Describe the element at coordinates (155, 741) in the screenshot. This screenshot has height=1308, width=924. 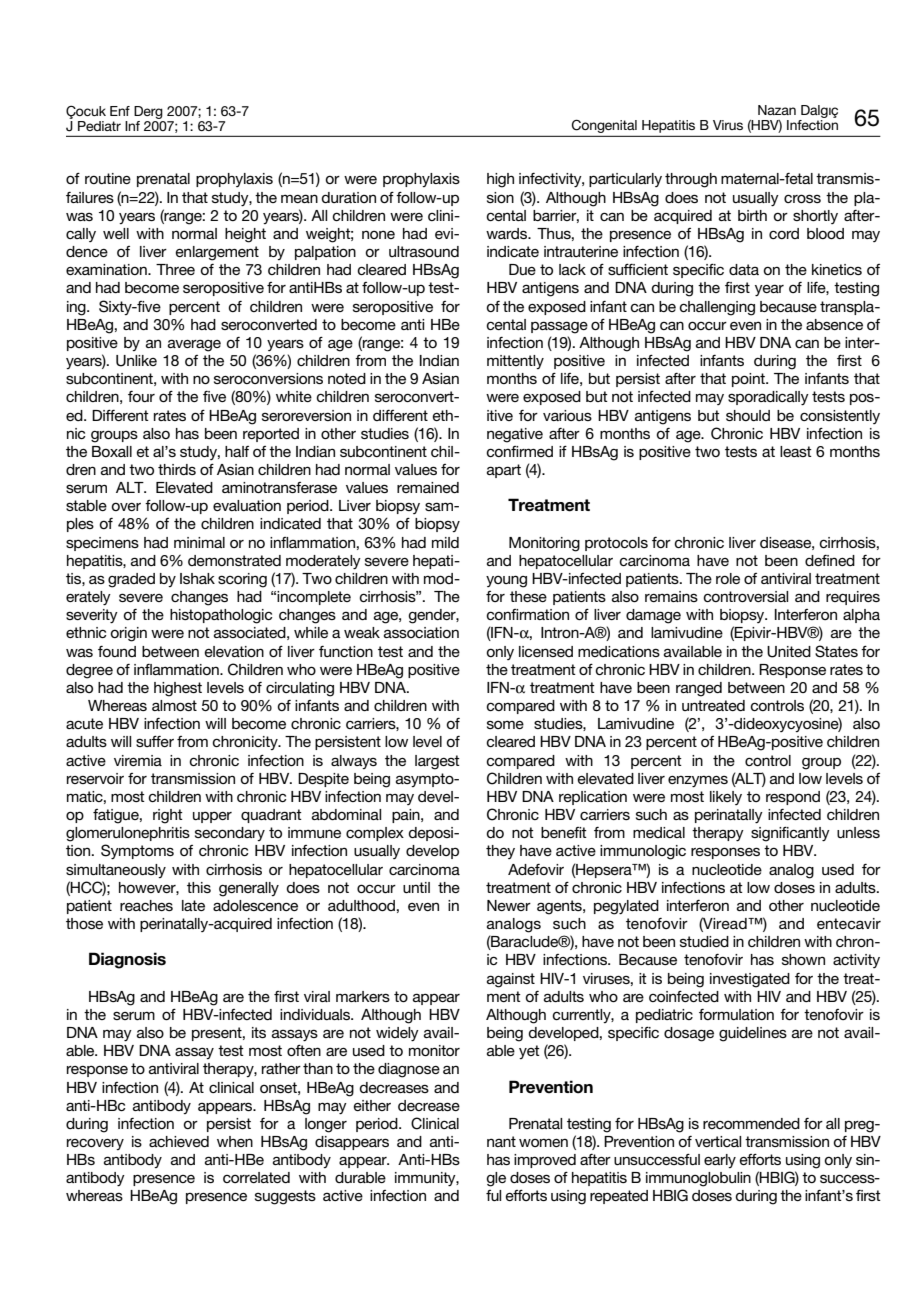
I see `suffer` at that location.
